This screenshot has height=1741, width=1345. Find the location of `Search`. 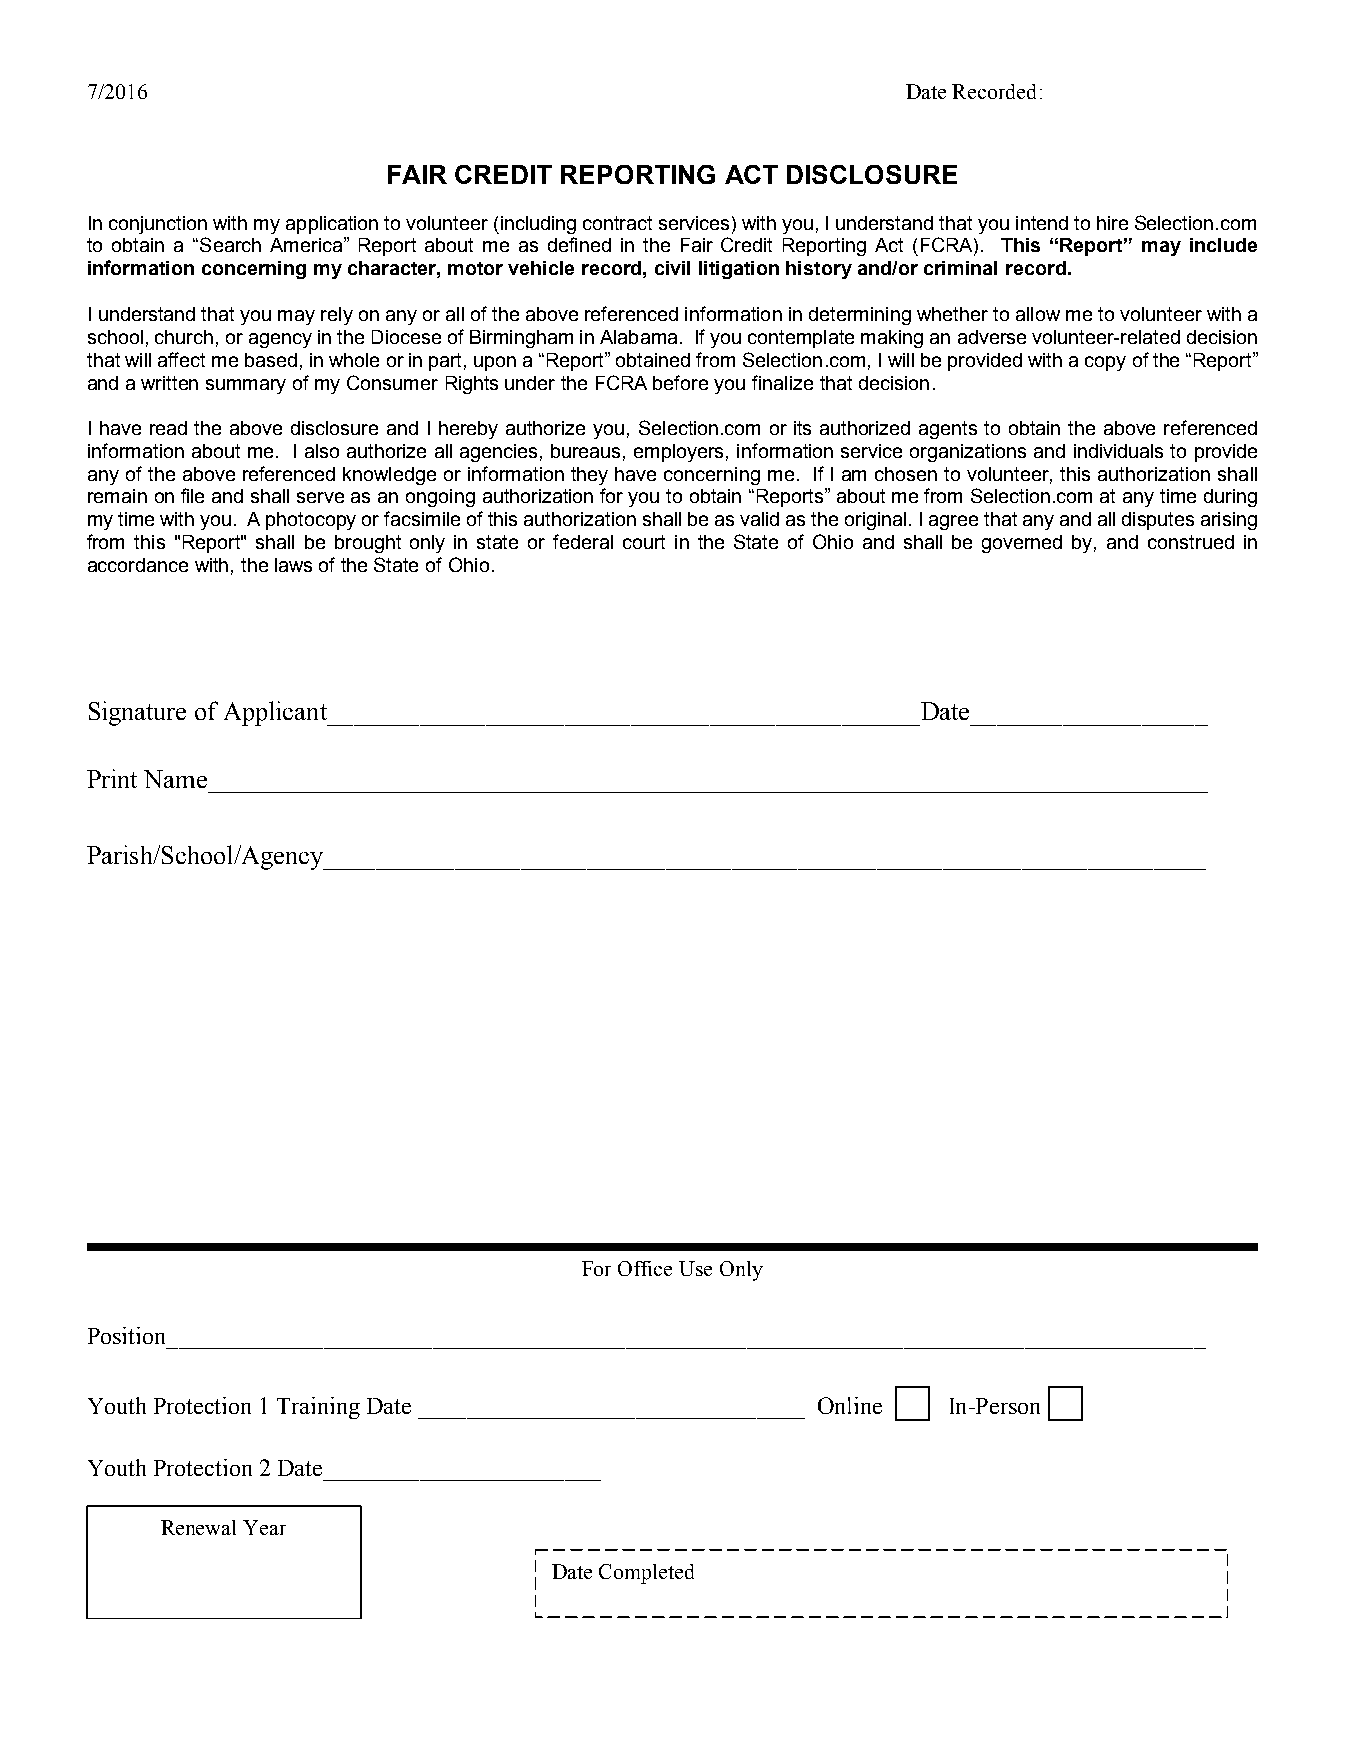

Search is located at coordinates (230, 244).
